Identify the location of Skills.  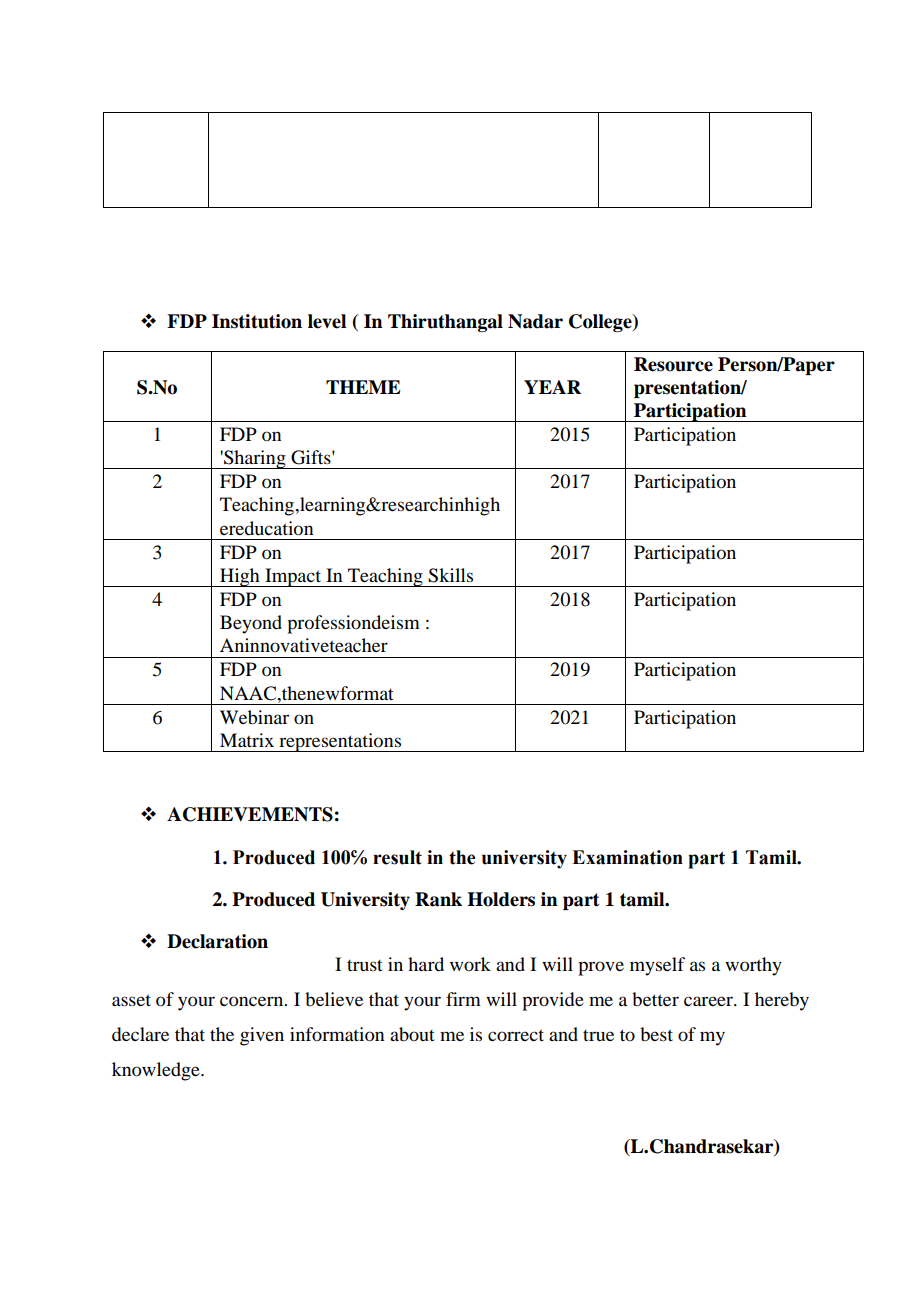
(450, 575).
